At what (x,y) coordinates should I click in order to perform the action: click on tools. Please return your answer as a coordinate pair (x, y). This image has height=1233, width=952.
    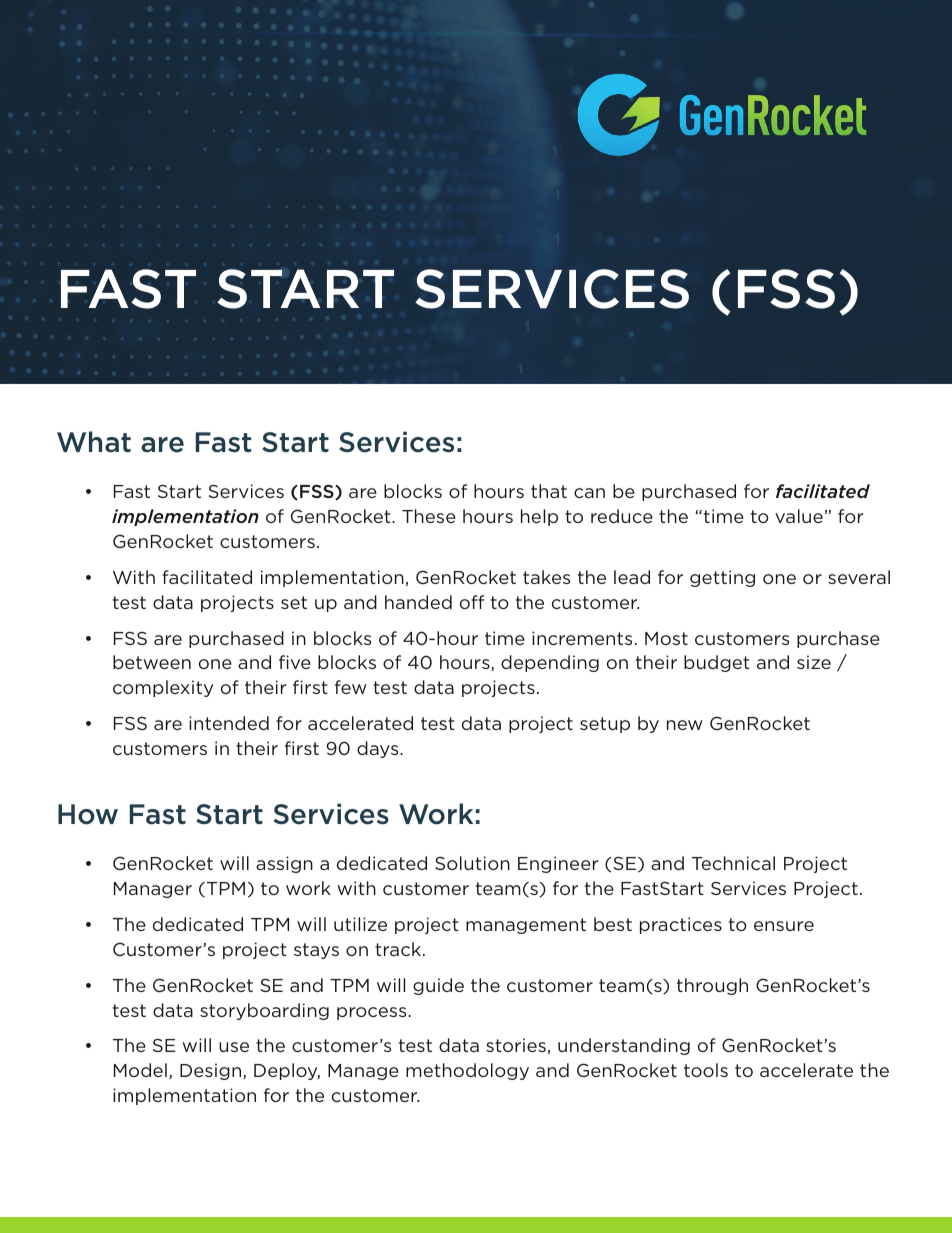
    Looking at the image, I should click on (706, 1070).
